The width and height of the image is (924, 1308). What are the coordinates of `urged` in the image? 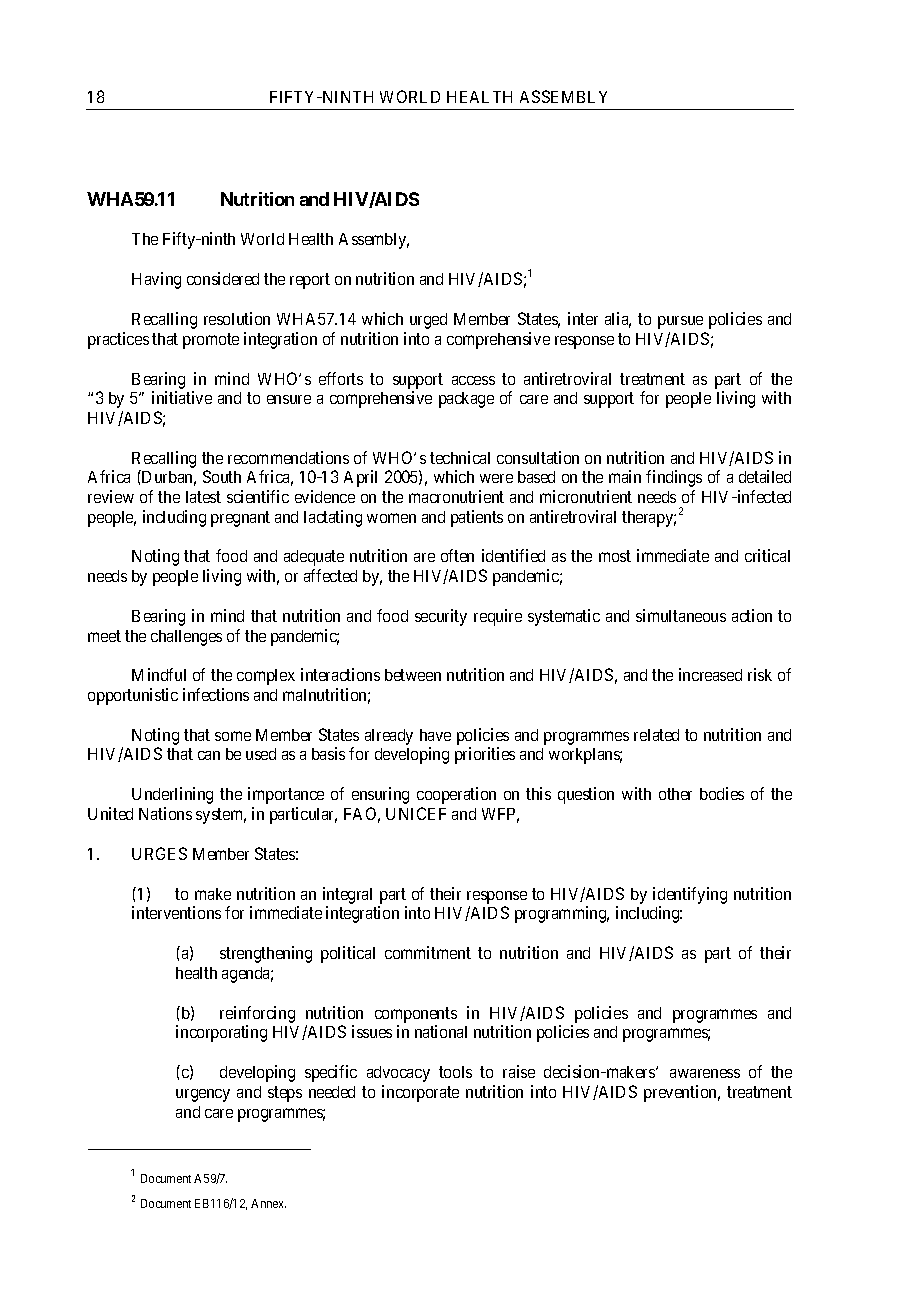 It's located at (428, 321).
